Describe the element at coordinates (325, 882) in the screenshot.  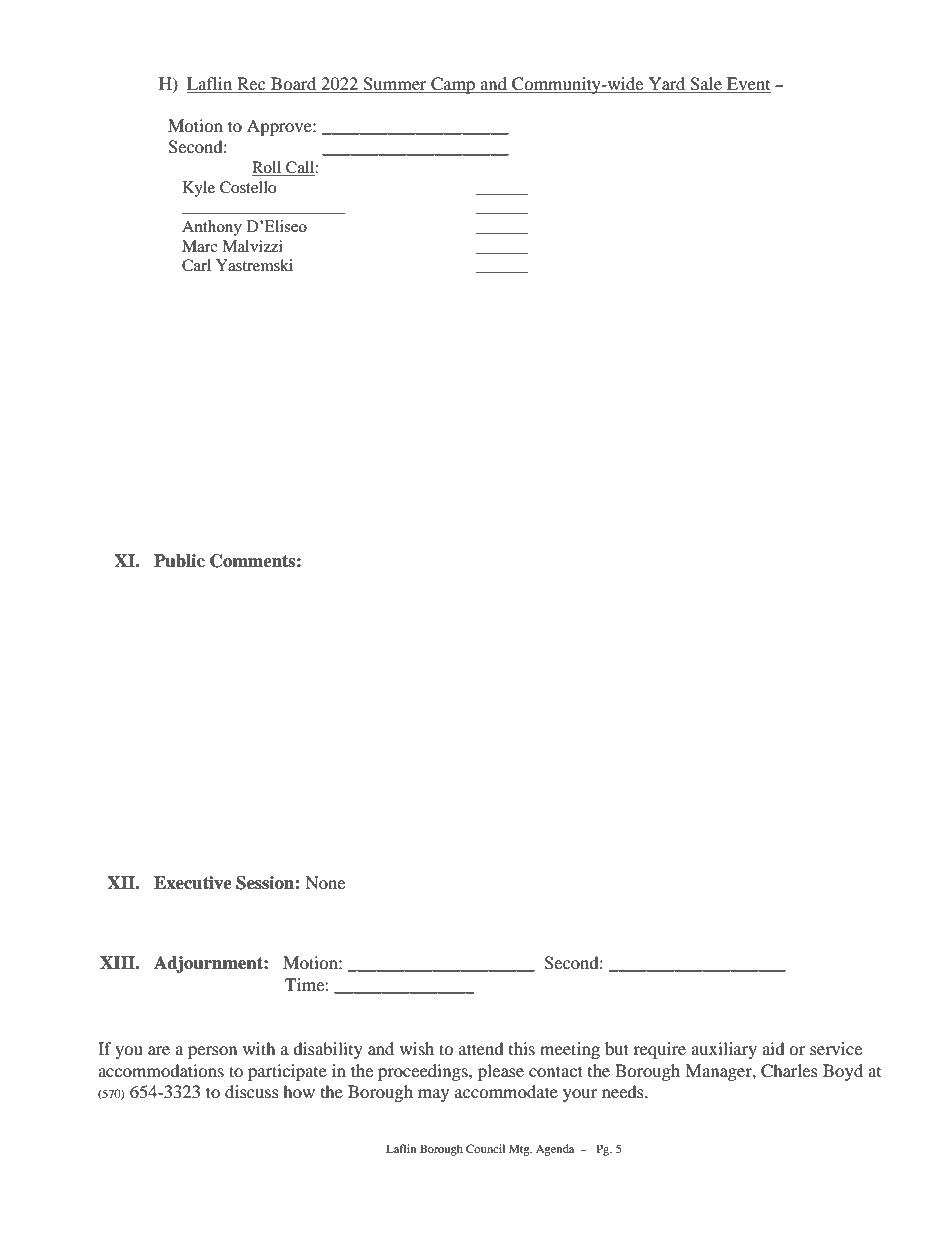
I see `None` at that location.
